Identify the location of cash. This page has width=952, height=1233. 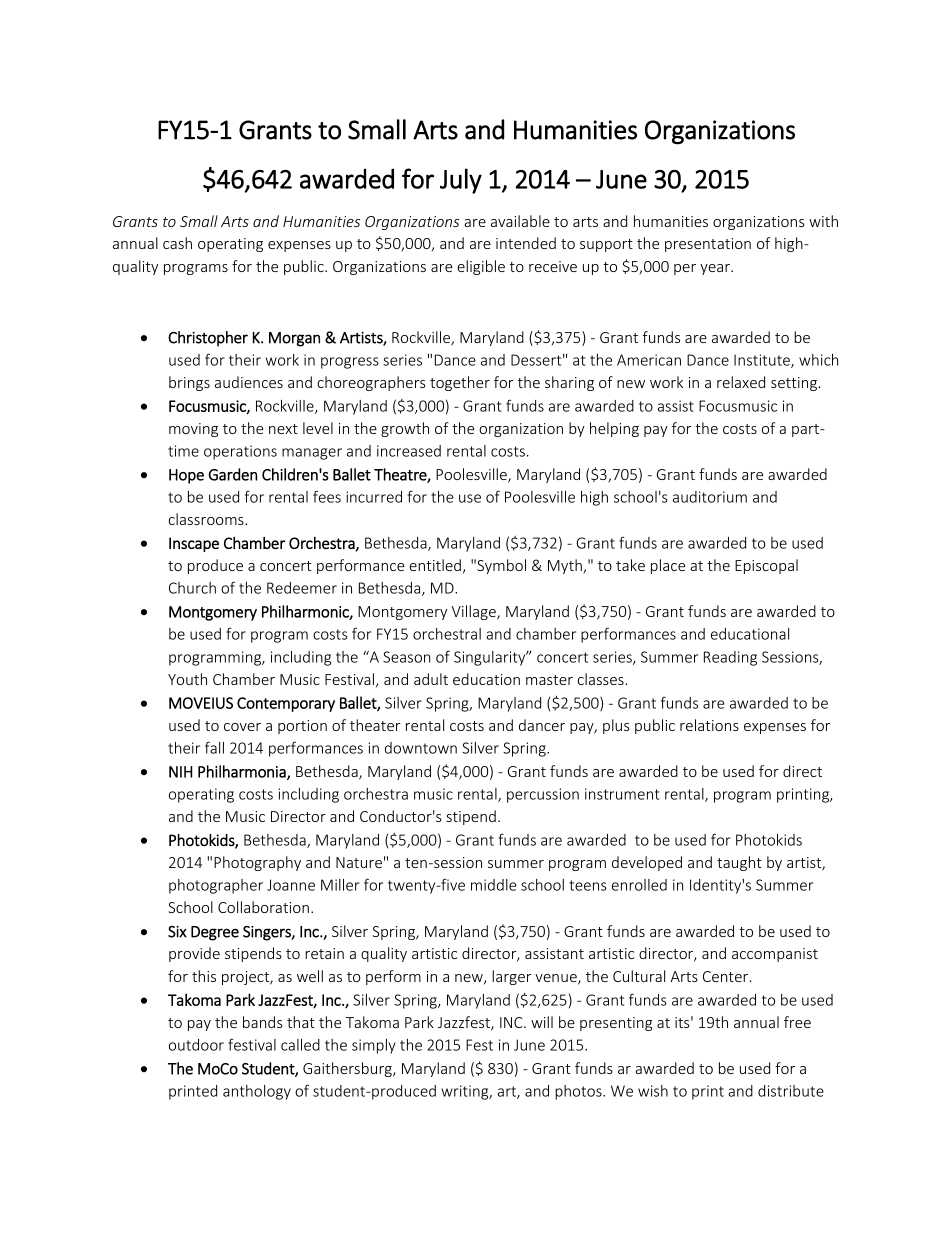
(177, 243).
